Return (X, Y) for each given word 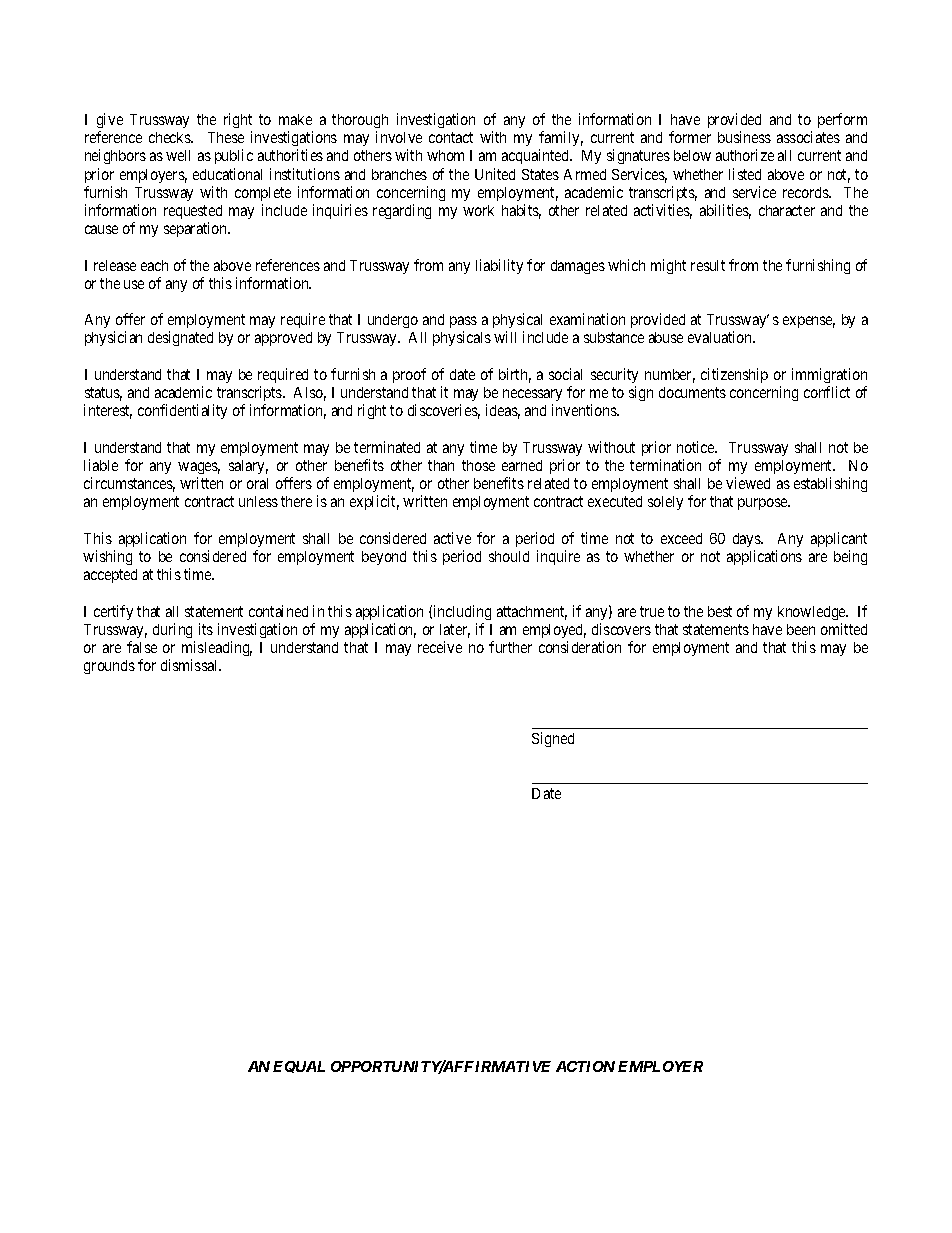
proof (409, 375)
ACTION (585, 1066)
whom (445, 155)
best (720, 611)
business (744, 137)
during (172, 630)
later (455, 631)
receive (440, 647)
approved (283, 339)
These (226, 137)
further (510, 647)
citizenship (734, 375)
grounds (109, 667)
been (801, 629)
